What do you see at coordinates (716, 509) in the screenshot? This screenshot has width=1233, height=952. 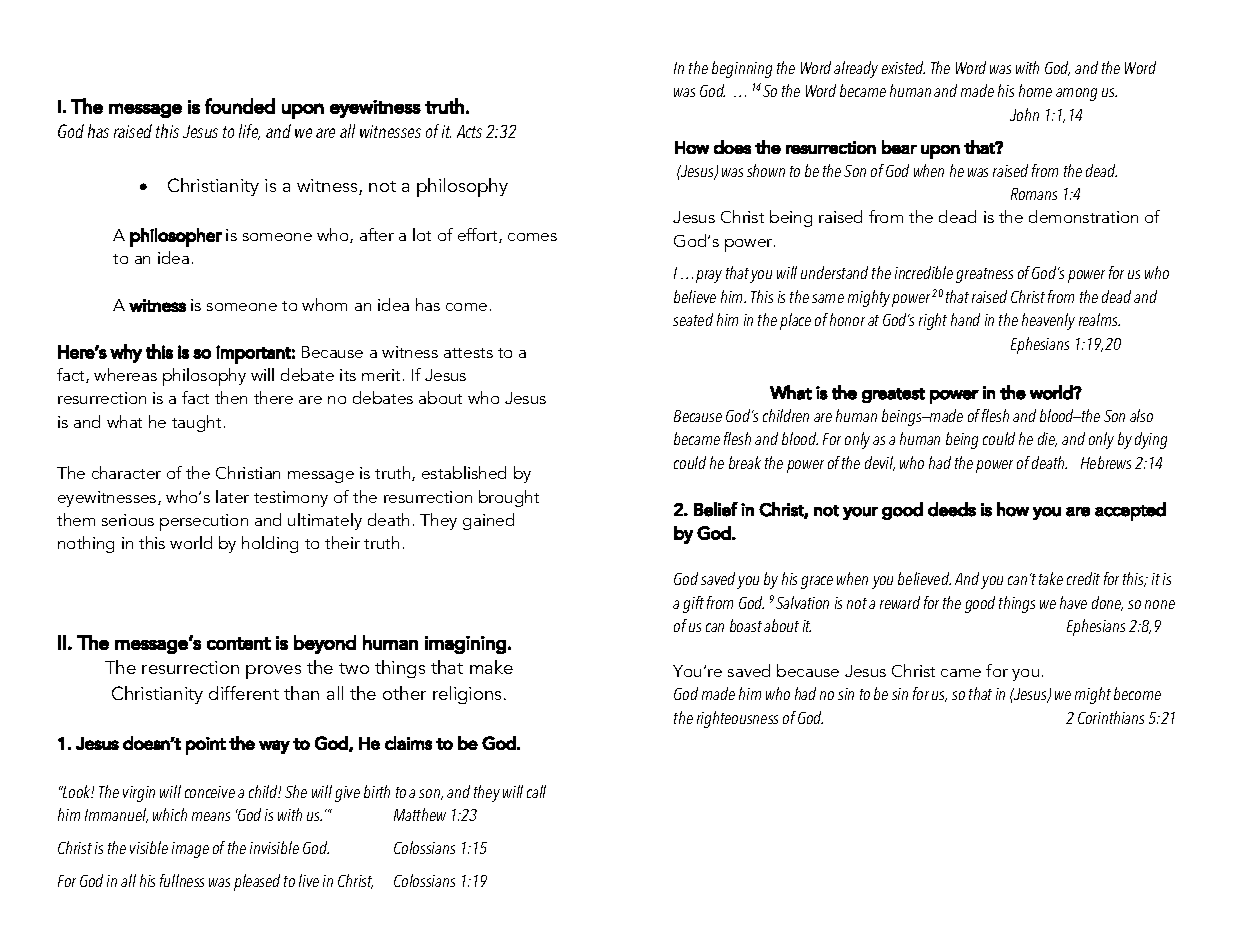 I see `Belief` at bounding box center [716, 509].
